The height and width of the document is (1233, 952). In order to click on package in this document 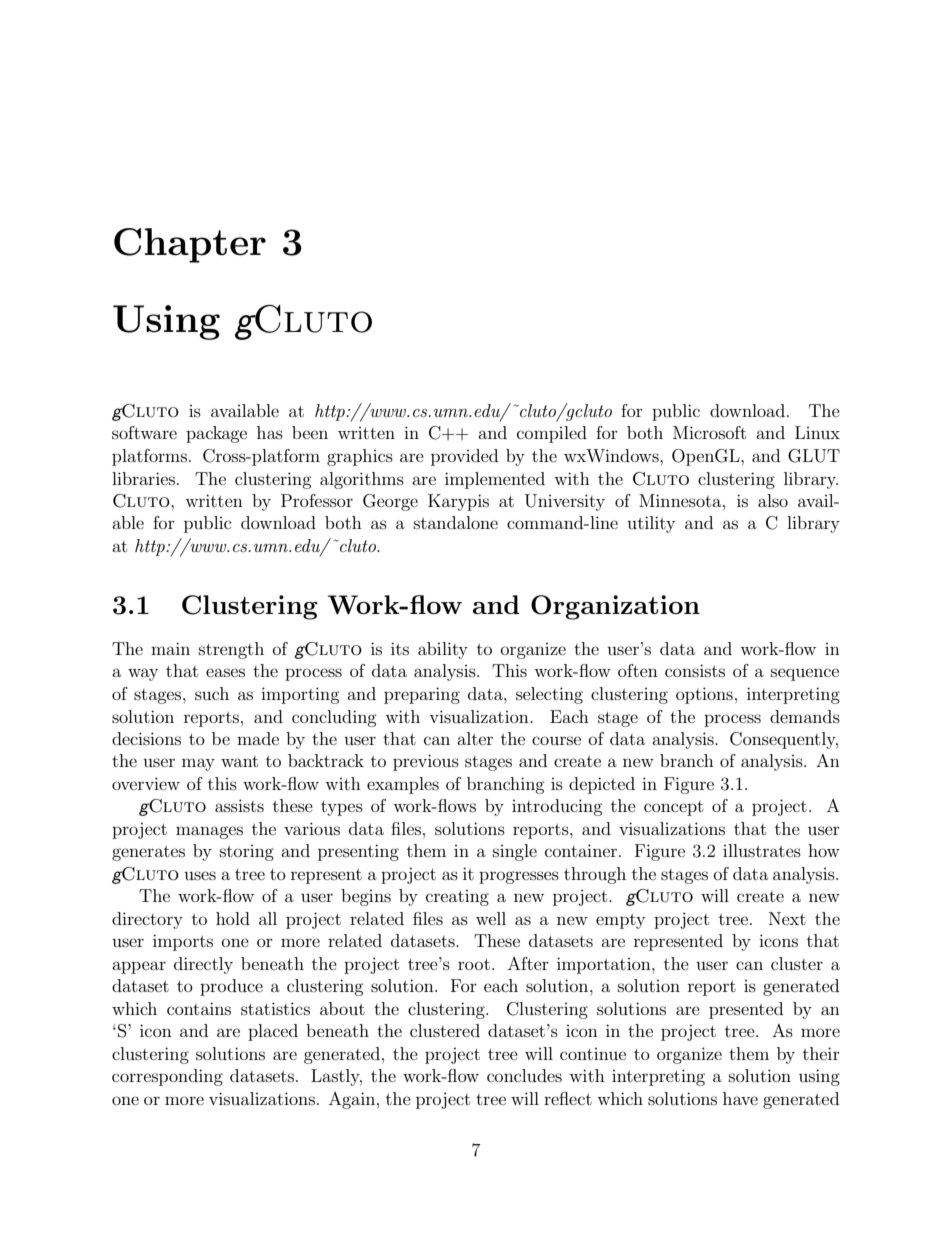, I will do `click(216, 434)`.
